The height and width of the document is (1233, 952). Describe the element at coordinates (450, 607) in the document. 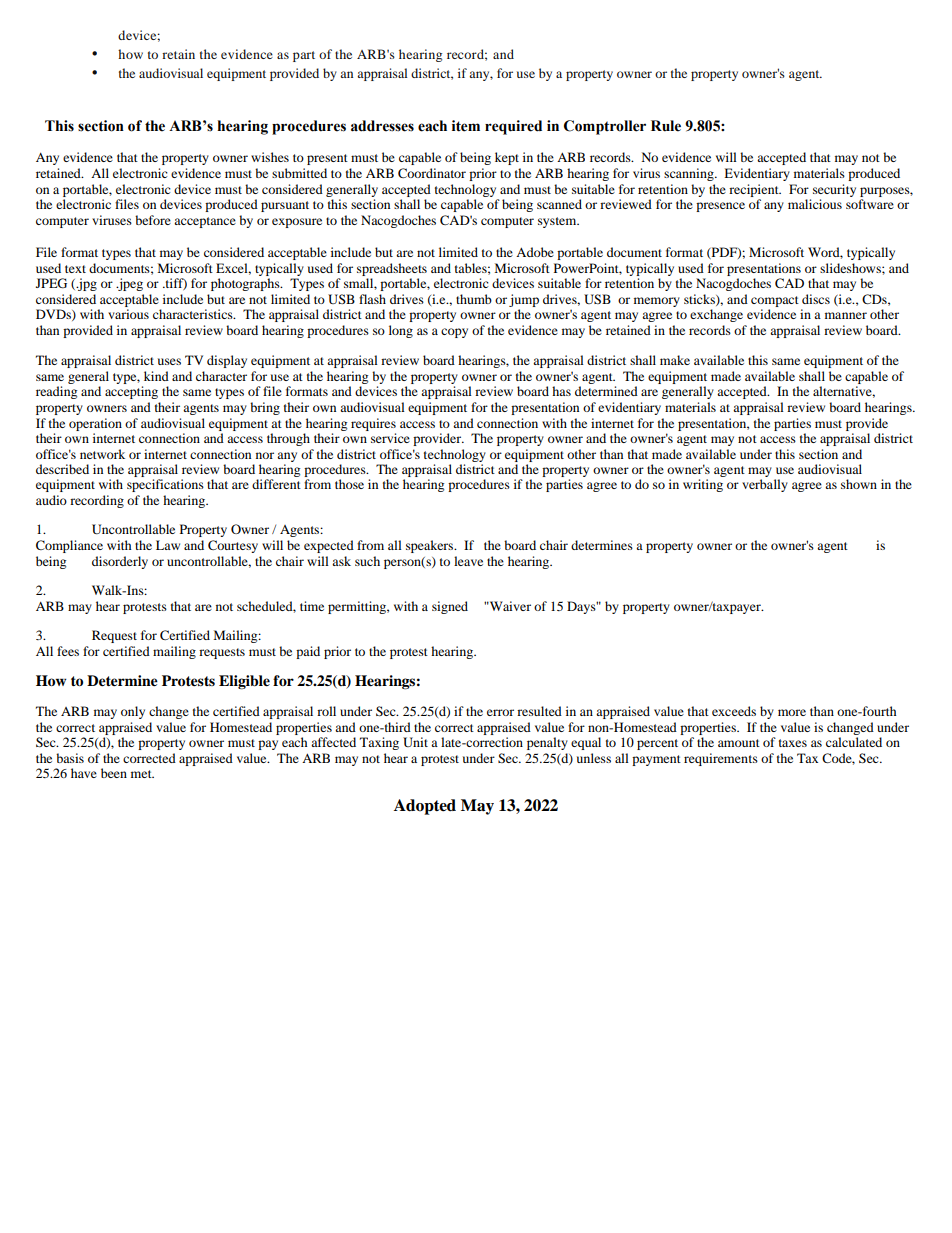

I see `signed` at that location.
